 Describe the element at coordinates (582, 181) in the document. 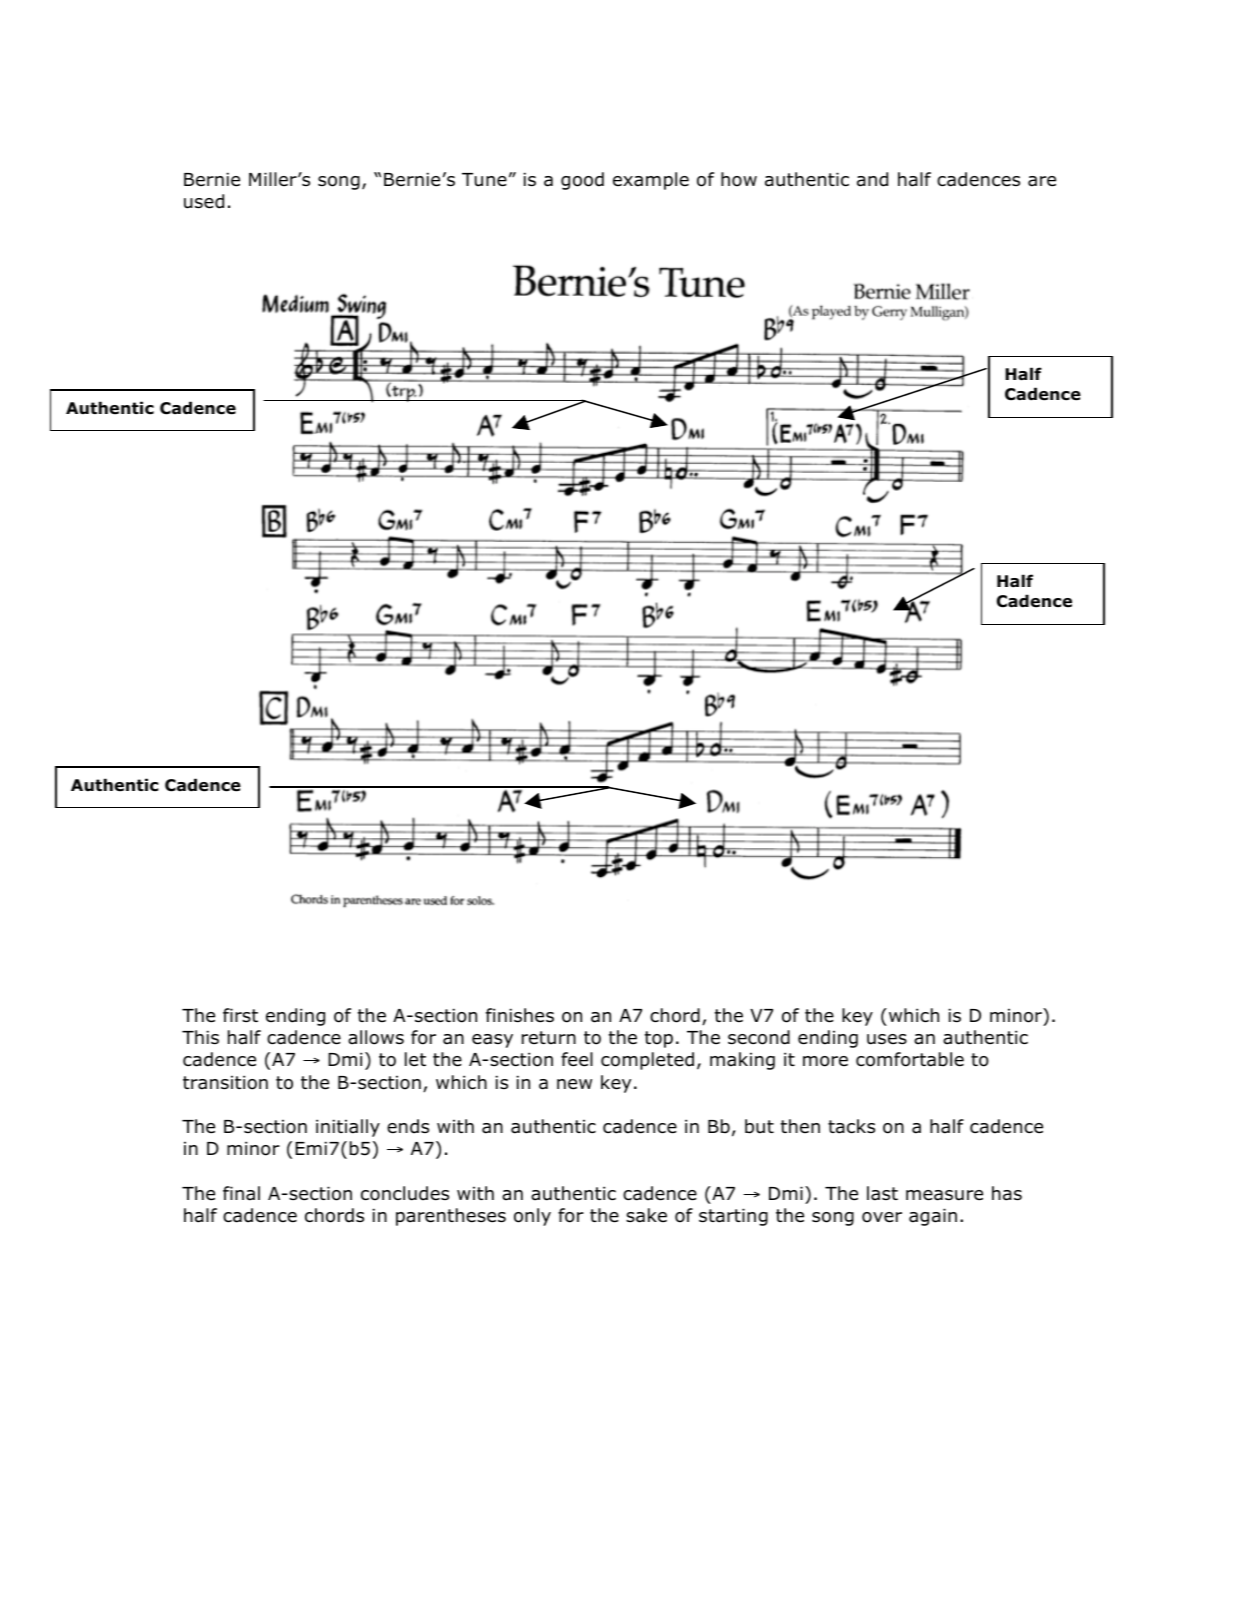

I see `good` at that location.
